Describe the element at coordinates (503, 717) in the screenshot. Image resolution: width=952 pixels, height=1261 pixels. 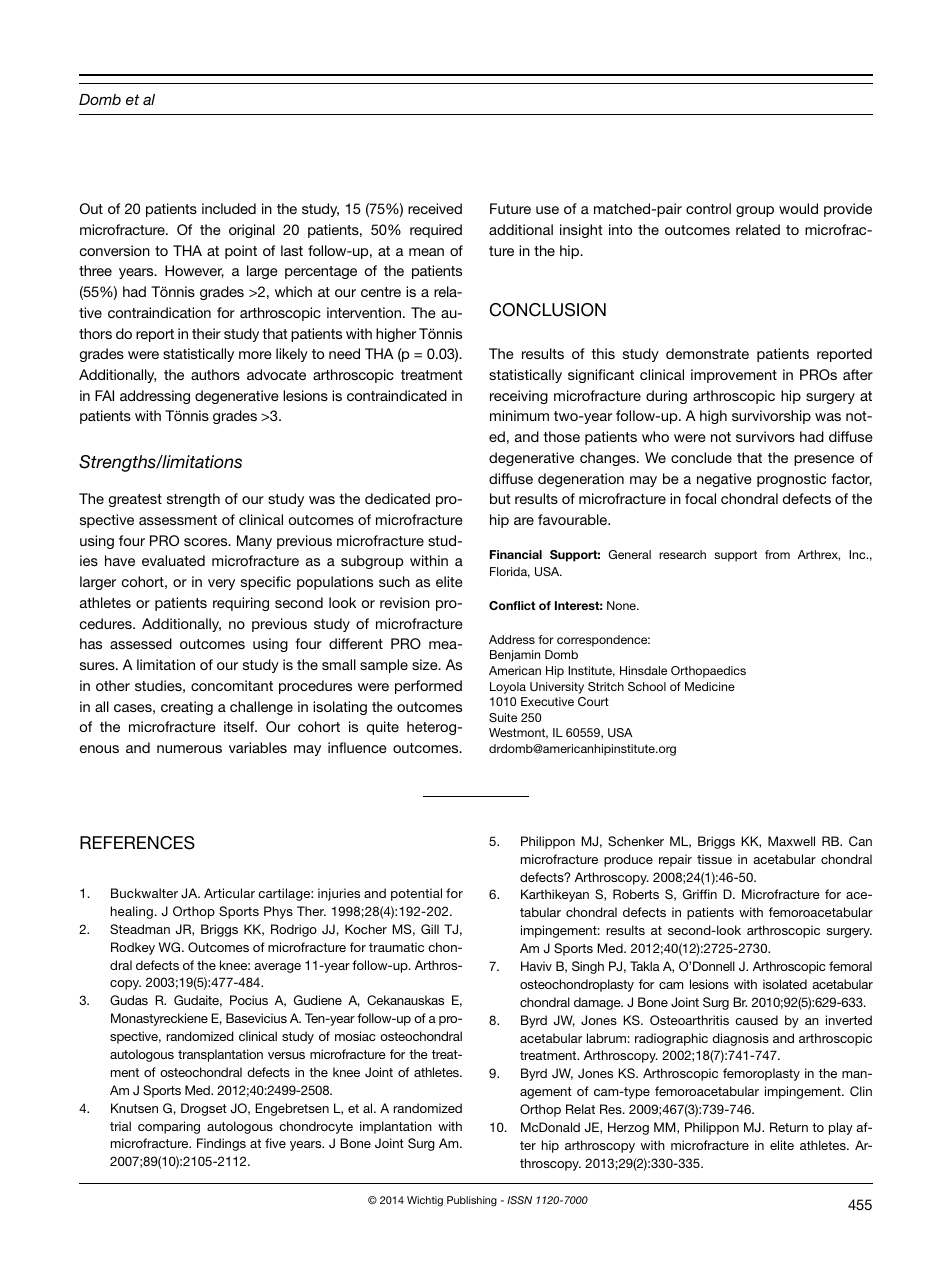
I see `Suite` at that location.
